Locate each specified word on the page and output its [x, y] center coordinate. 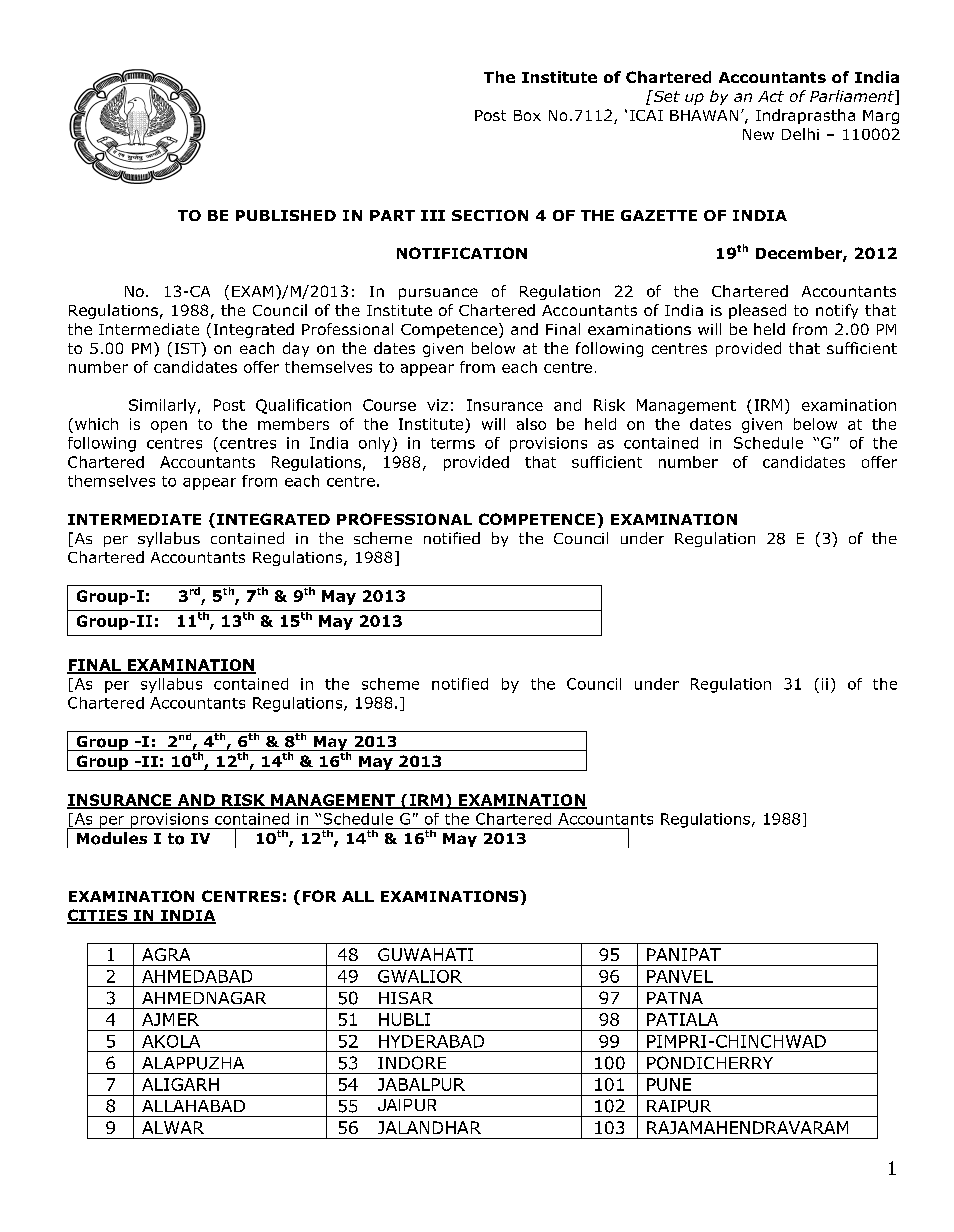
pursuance [438, 294]
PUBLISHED [286, 215]
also [531, 424]
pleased [757, 311]
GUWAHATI [425, 954]
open [169, 427]
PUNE [669, 1084]
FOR [319, 896]
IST [188, 348]
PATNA [675, 998]
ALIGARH [180, 1084]
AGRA [166, 954]
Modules [112, 838]
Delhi [800, 134]
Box [527, 115]
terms [453, 443]
